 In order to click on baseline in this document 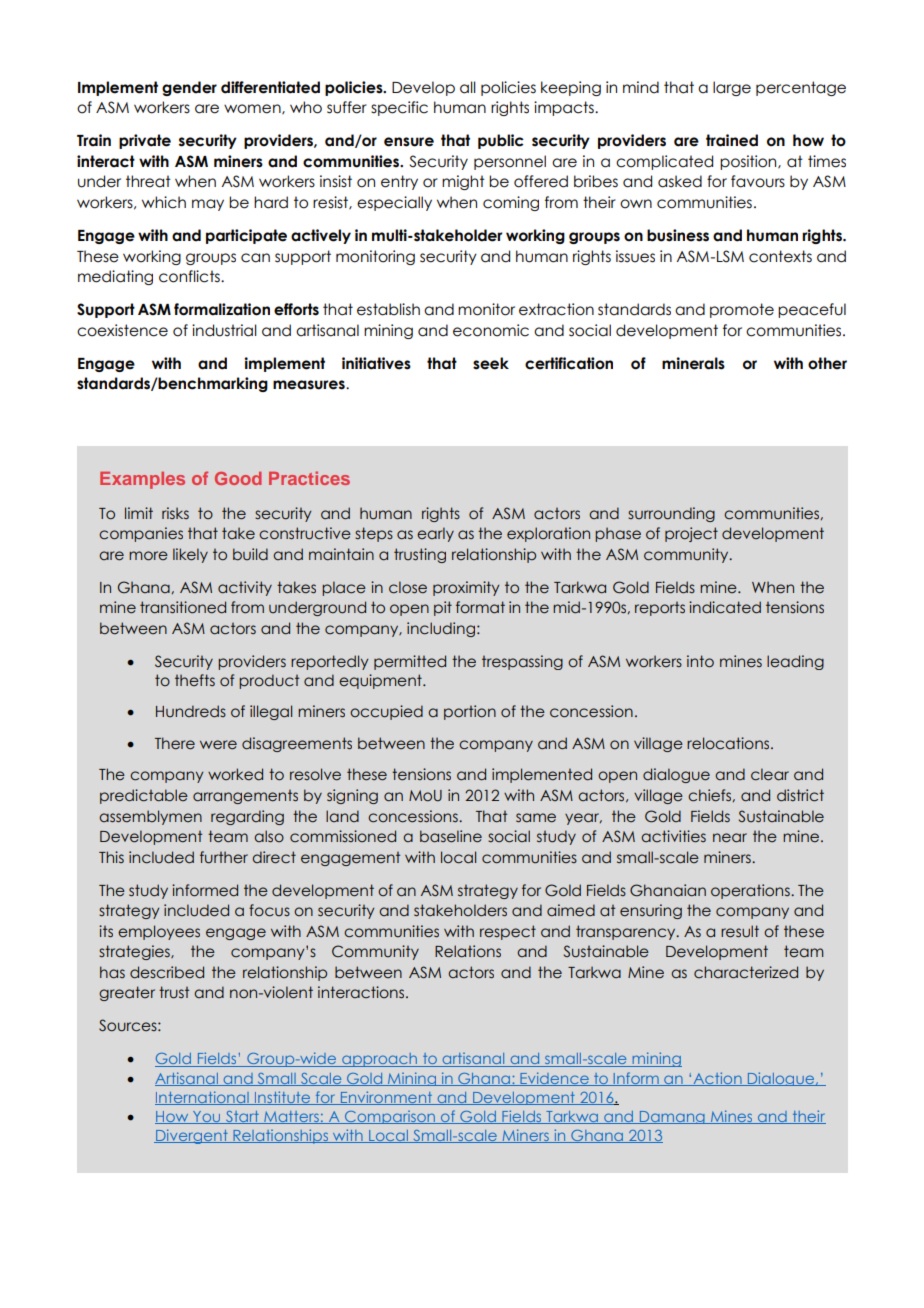, I will do `click(451, 836)`.
